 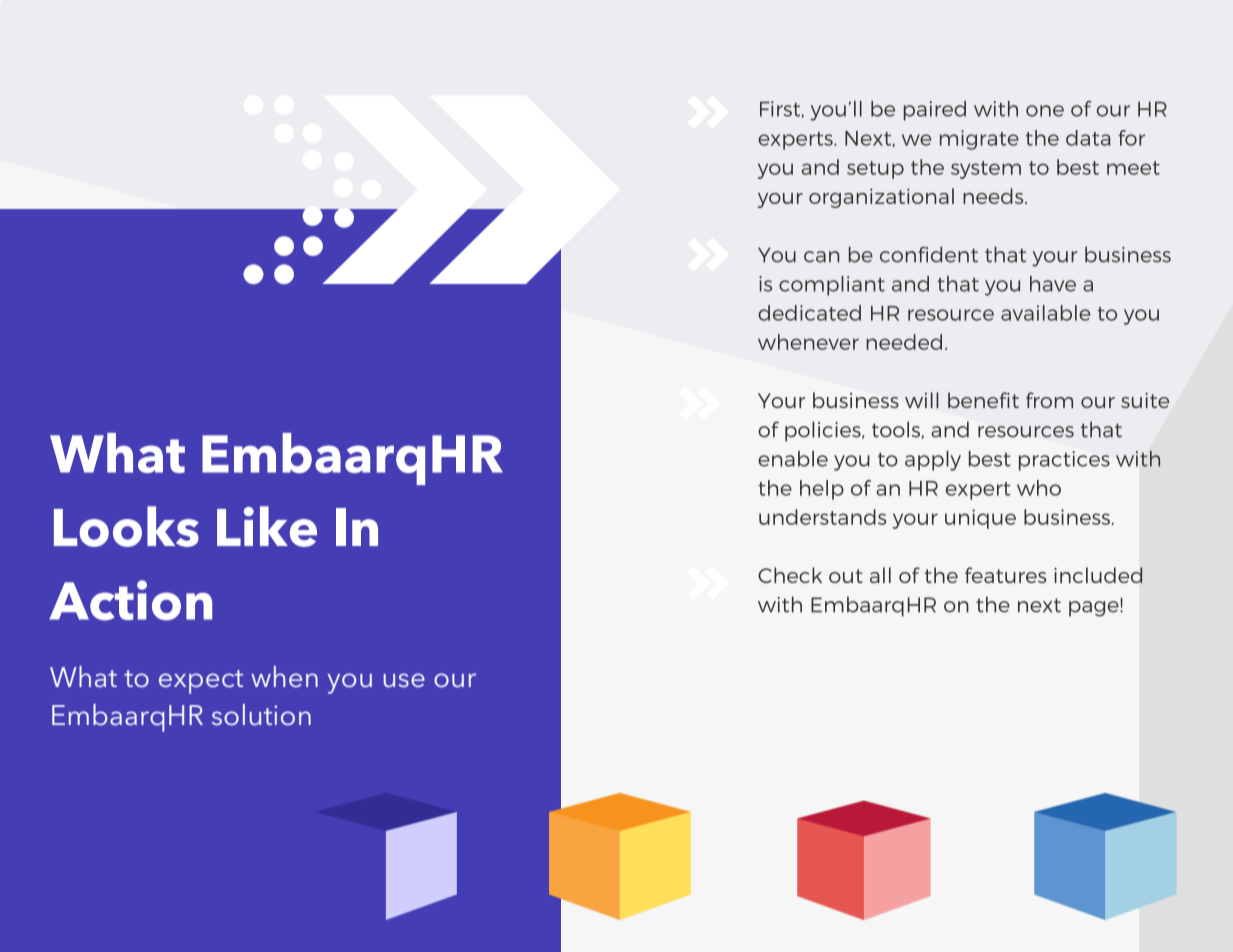 I want to click on paired, so click(x=935, y=111).
